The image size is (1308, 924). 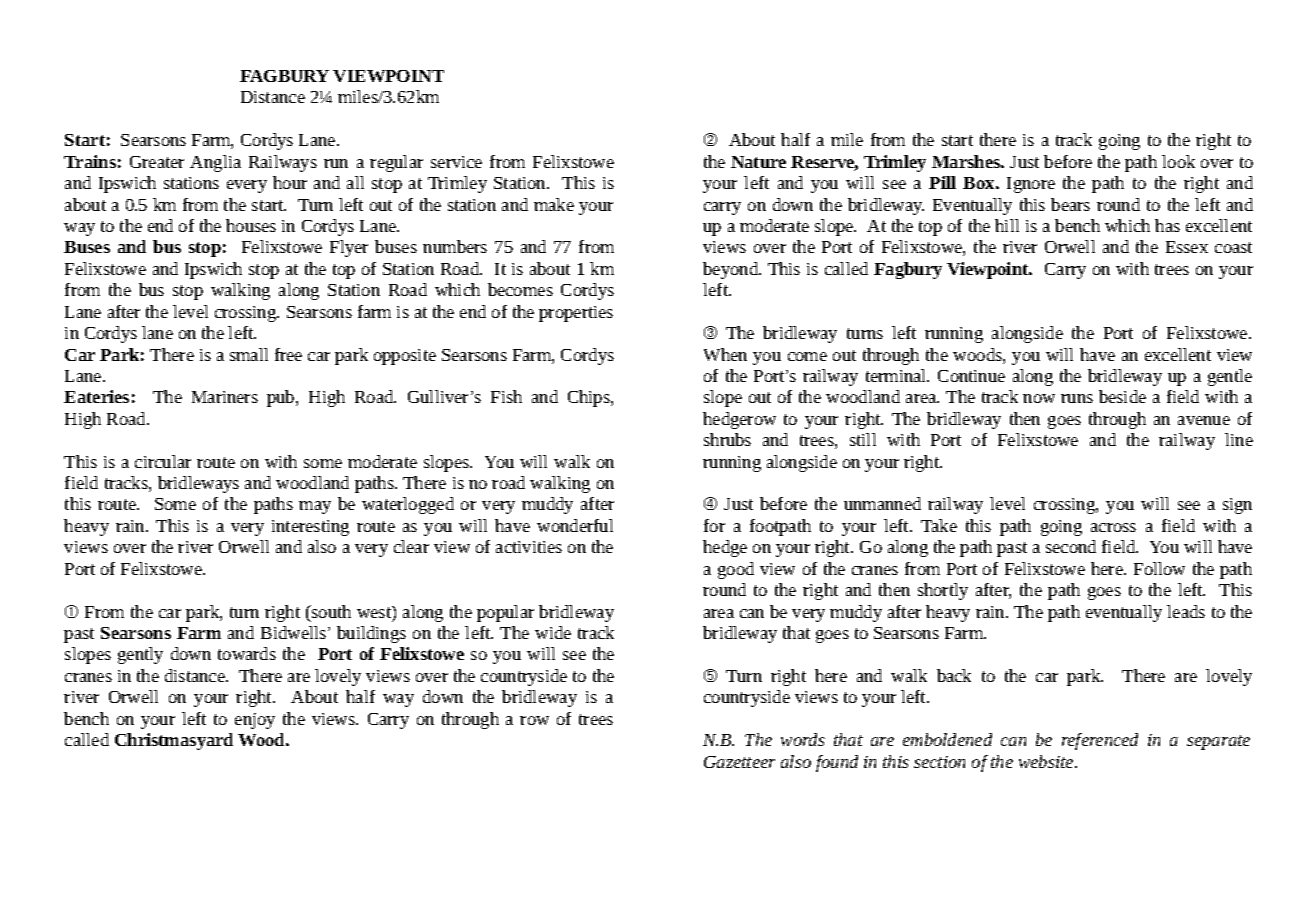 I want to click on enjoy, so click(x=255, y=721).
